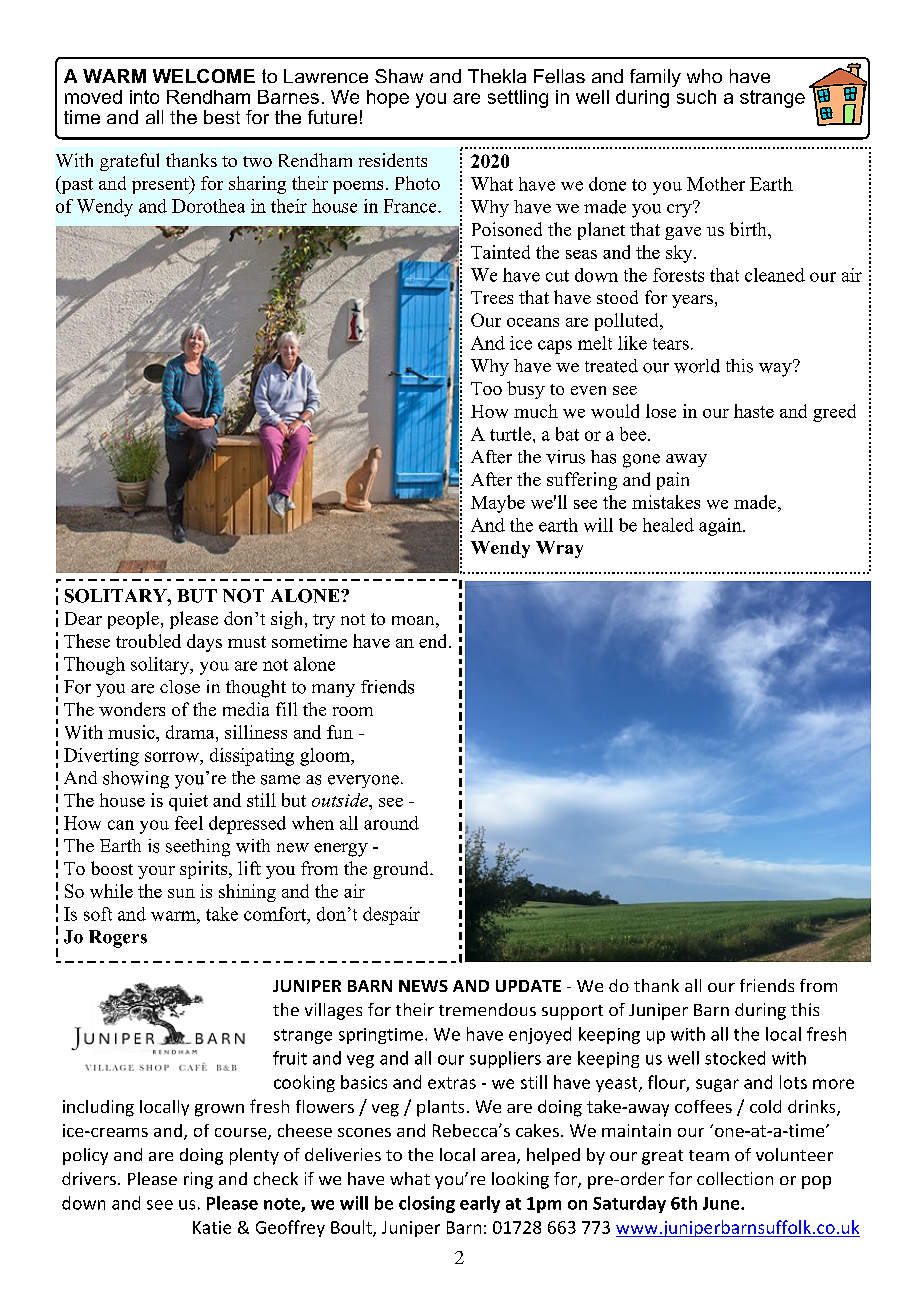 This image has width=924, height=1308. Describe the element at coordinates (133, 620) in the image. I see `people` at that location.
